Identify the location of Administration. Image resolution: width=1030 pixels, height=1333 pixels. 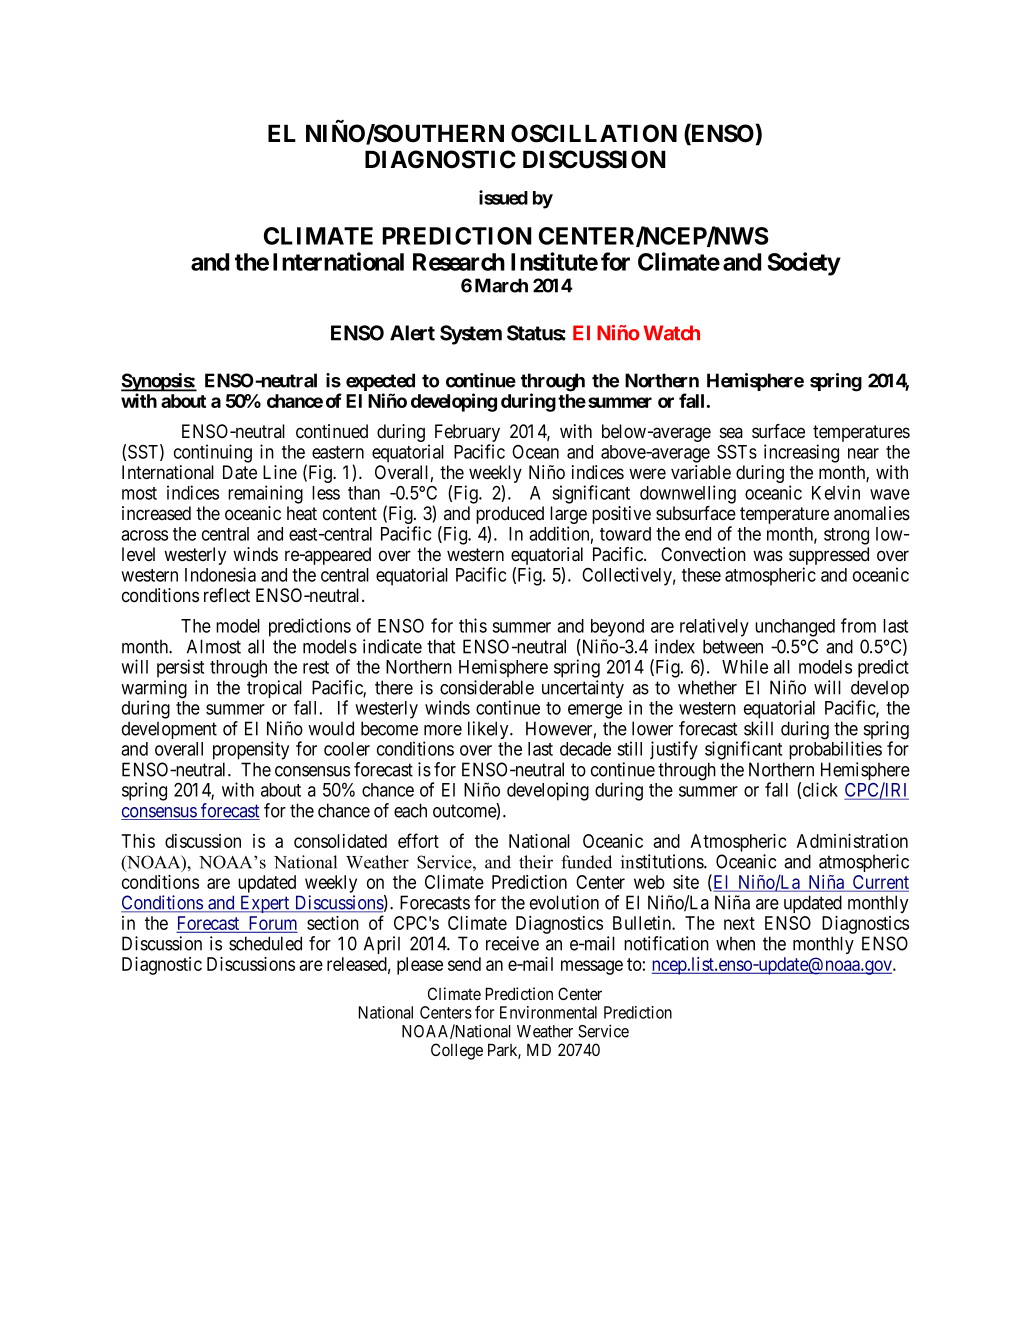
(852, 841).
